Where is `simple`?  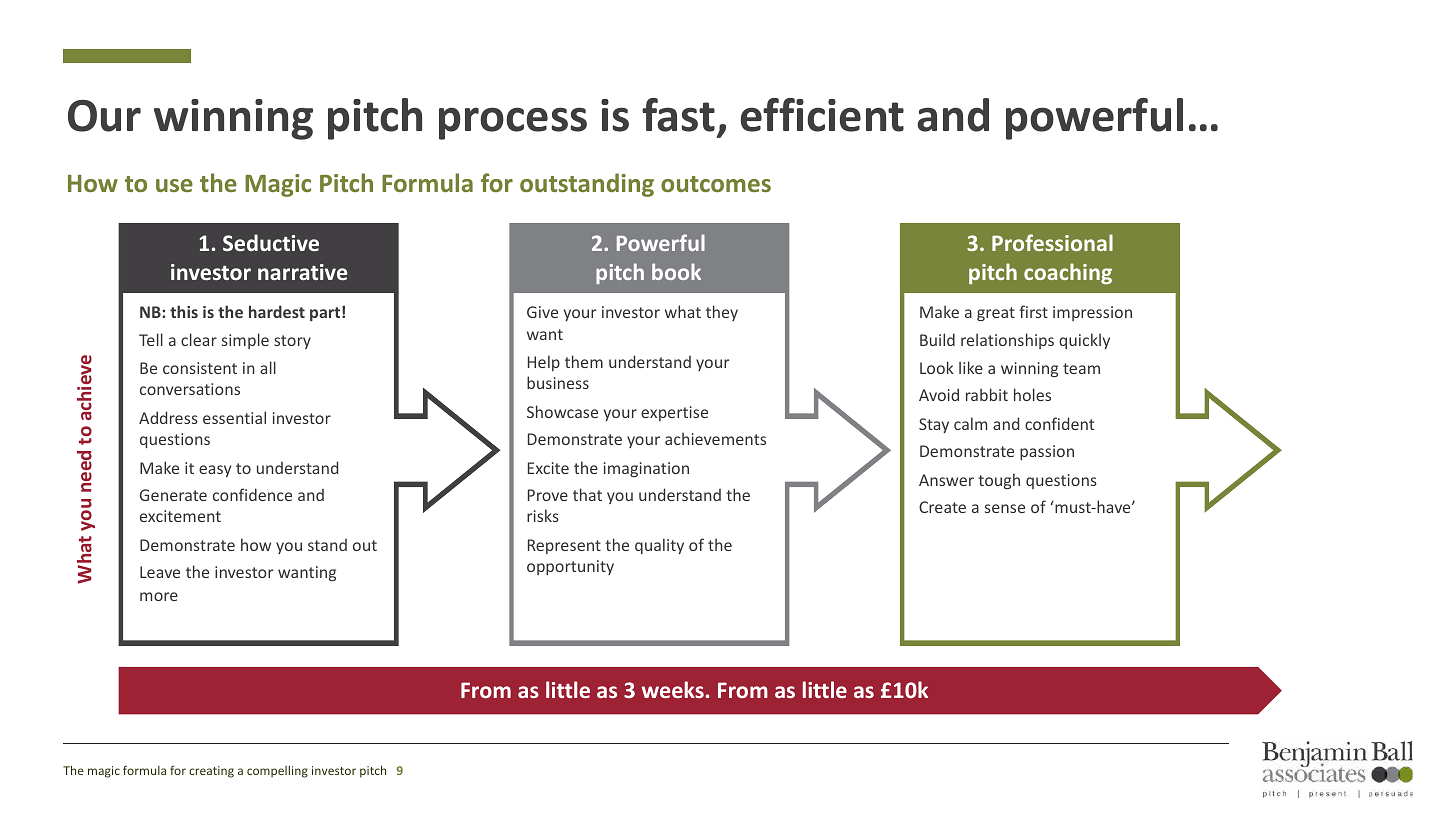 simple is located at coordinates (245, 341).
